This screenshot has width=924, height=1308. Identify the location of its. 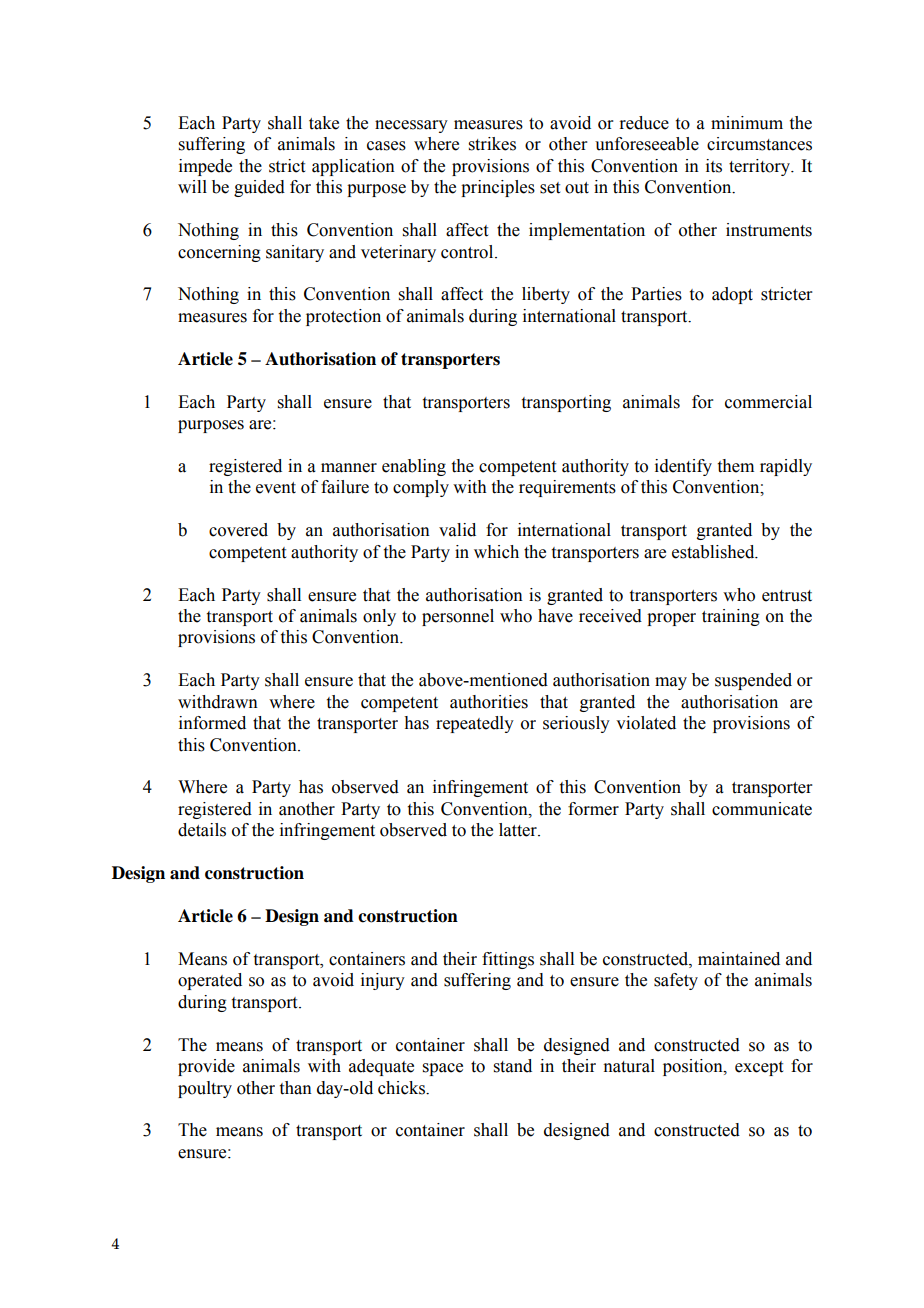
(714, 166).
